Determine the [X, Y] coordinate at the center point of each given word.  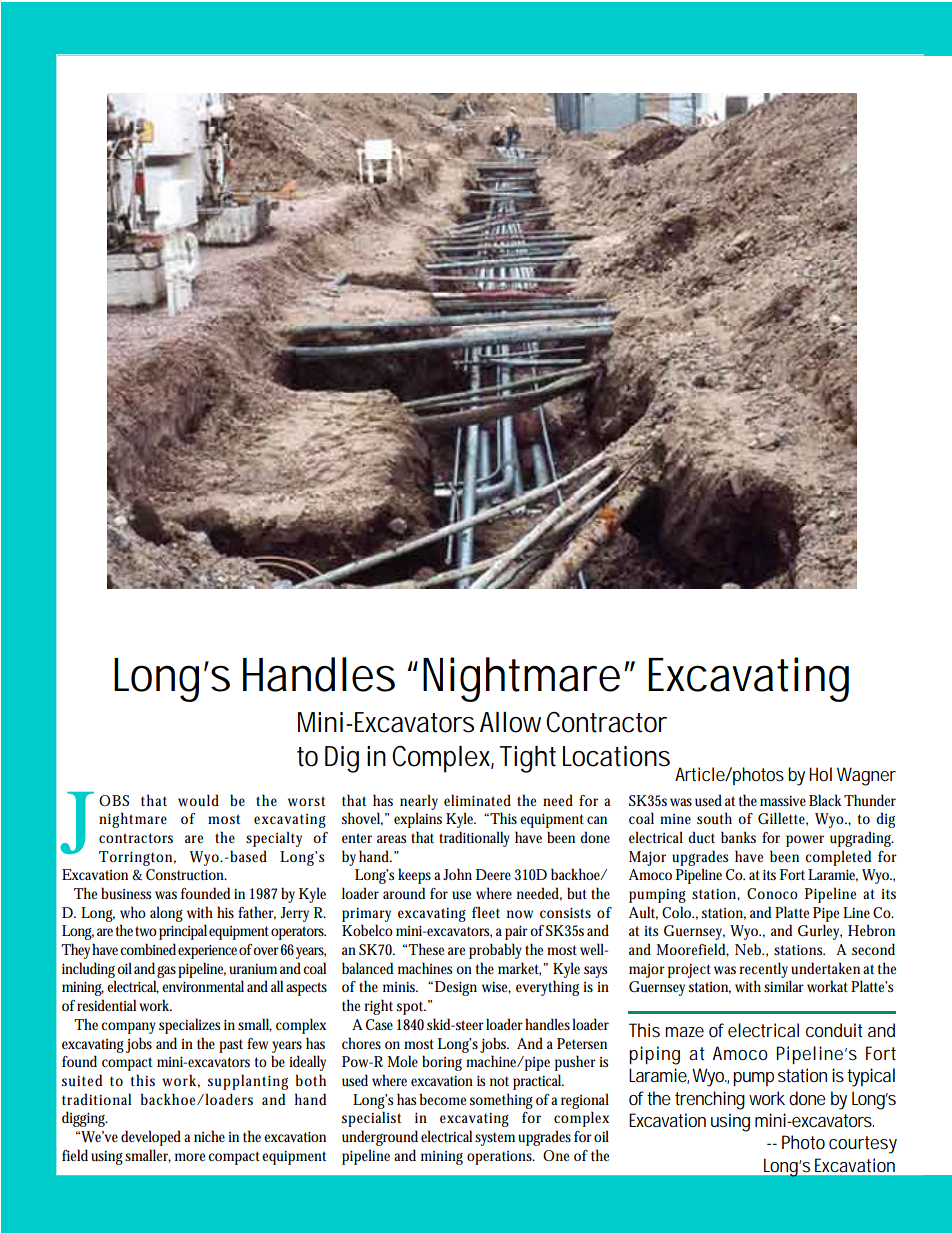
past [231, 1046]
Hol [820, 774]
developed [151, 1138]
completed [838, 858]
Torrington [137, 858]
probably [495, 951]
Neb [749, 949]
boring [442, 1063]
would [198, 800]
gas [168, 972]
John [457, 874]
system [497, 1139]
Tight [528, 759]
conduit [834, 1030]
